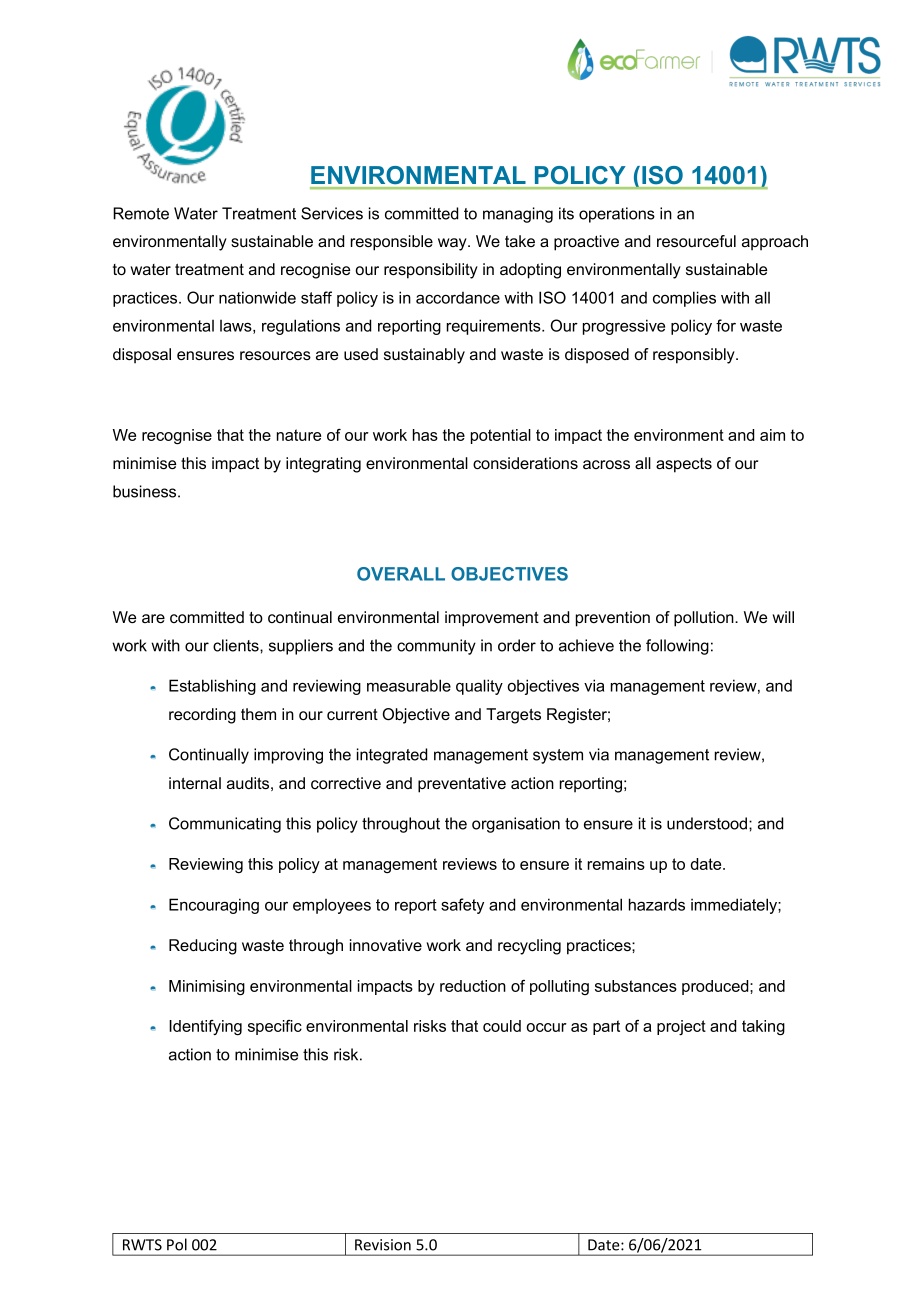  Describe the element at coordinates (513, 716) in the screenshot. I see `Targets` at that location.
